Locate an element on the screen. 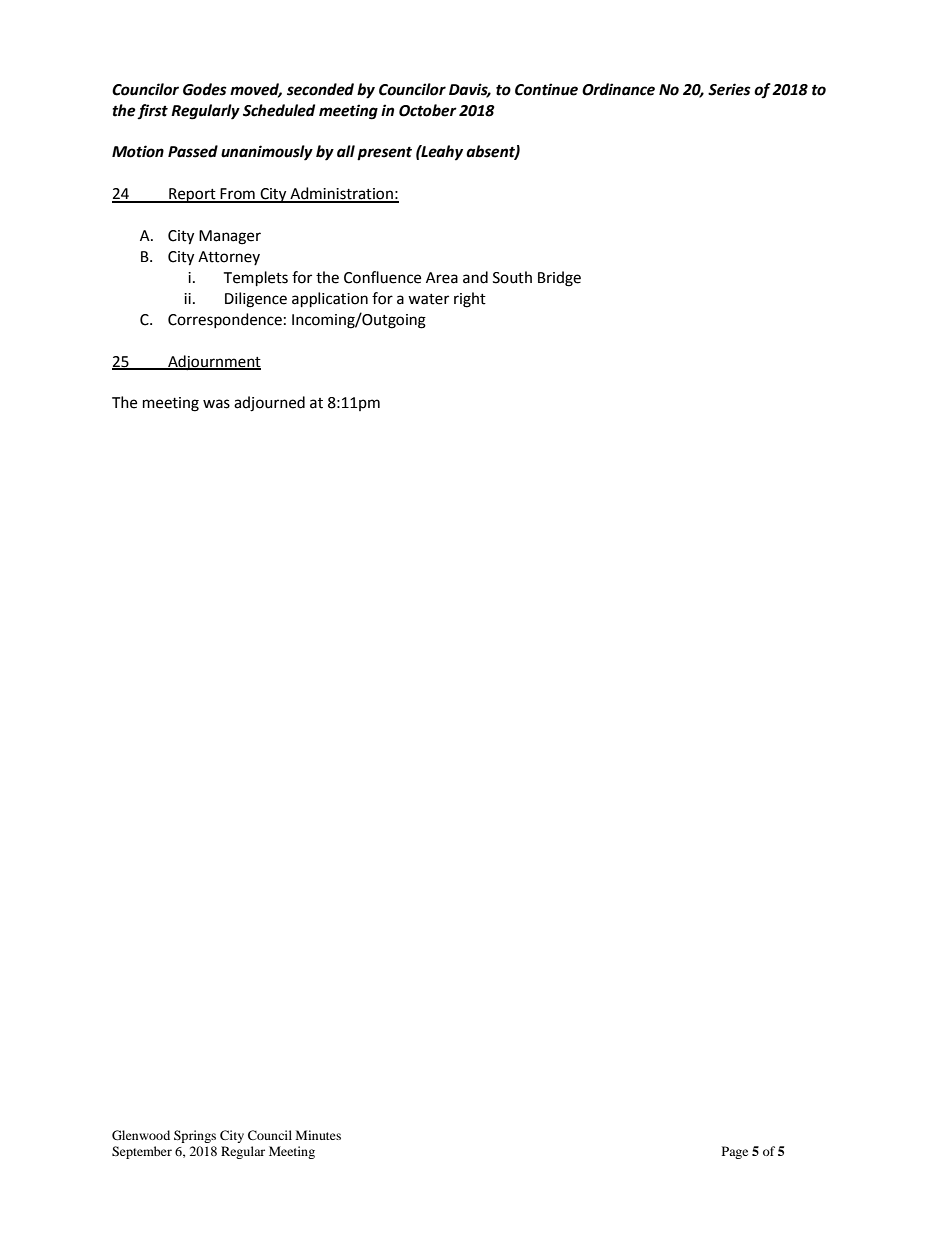 This screenshot has width=952, height=1233. Springs is located at coordinates (195, 1136).
